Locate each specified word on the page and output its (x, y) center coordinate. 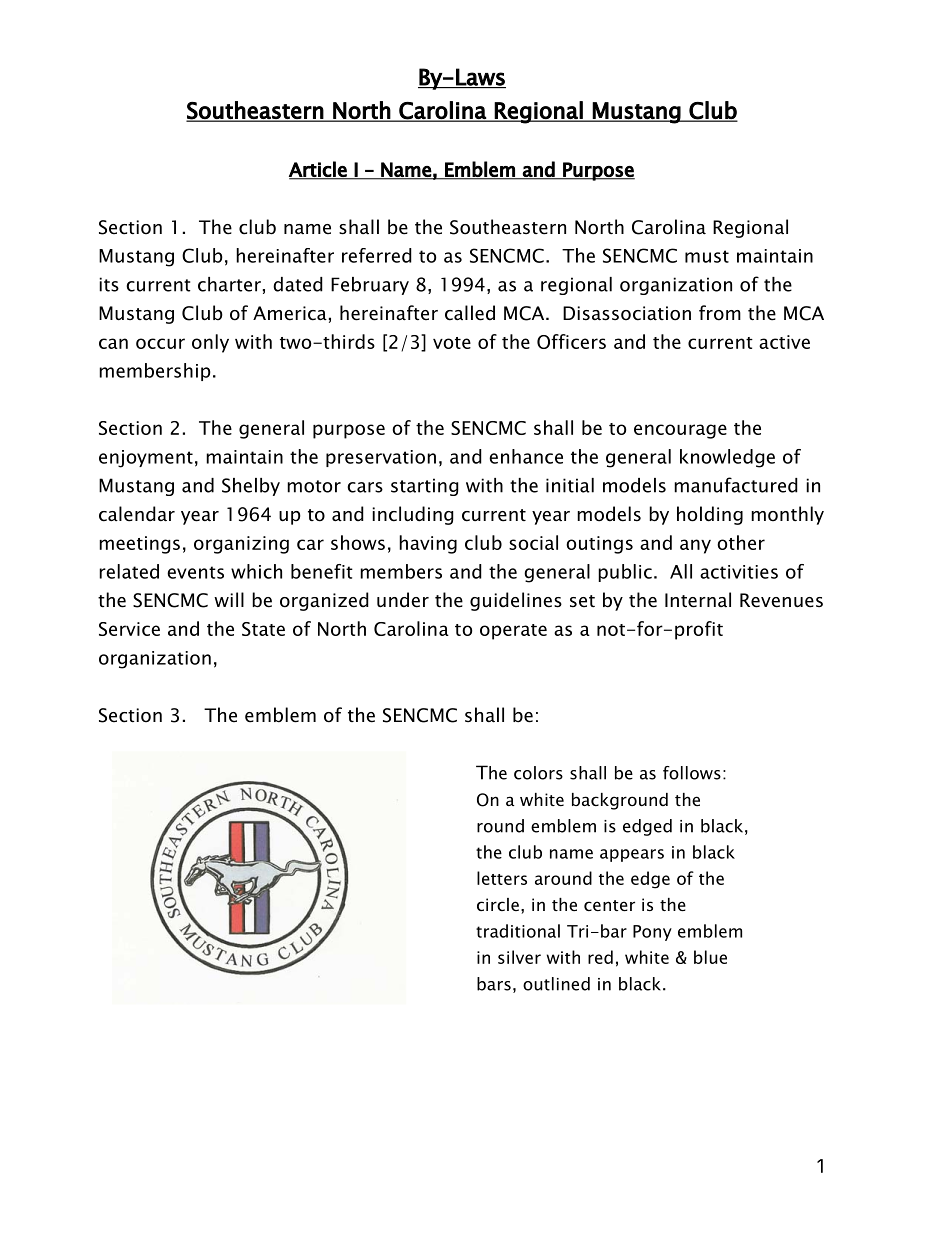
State (263, 629)
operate (513, 632)
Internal (698, 600)
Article (319, 170)
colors (538, 773)
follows (692, 773)
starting (425, 487)
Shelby (251, 487)
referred (377, 255)
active (784, 342)
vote (452, 343)
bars (494, 984)
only (210, 343)
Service (129, 629)
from (720, 313)
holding (710, 515)
